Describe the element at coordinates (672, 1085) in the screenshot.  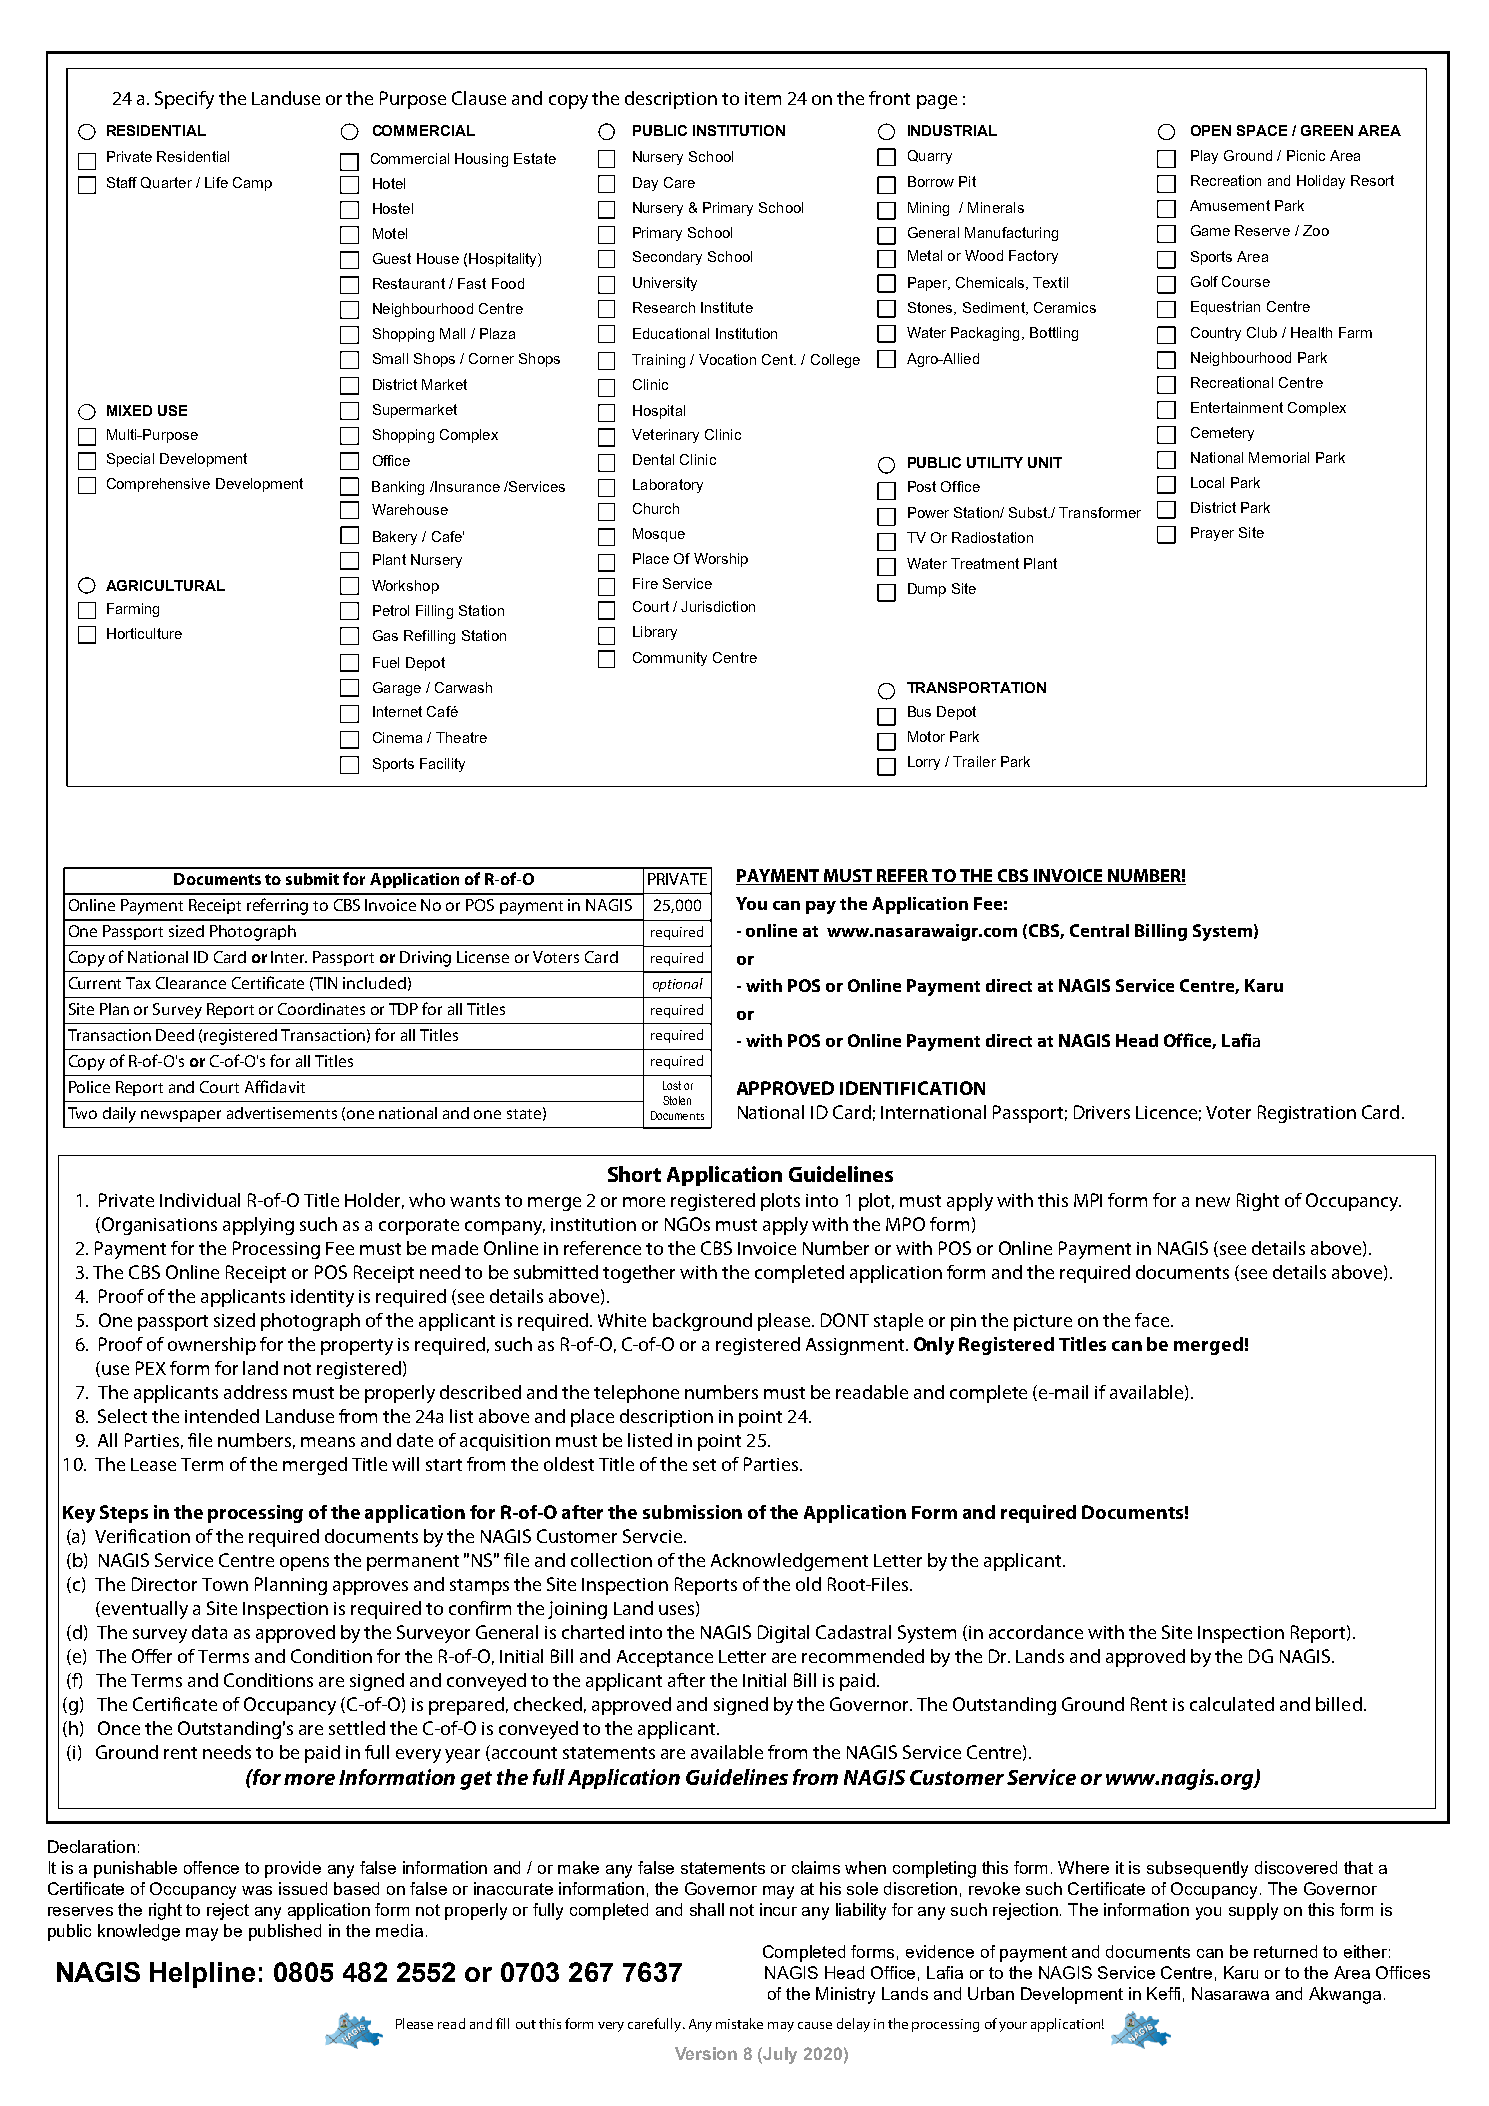
I see `Lost` at that location.
